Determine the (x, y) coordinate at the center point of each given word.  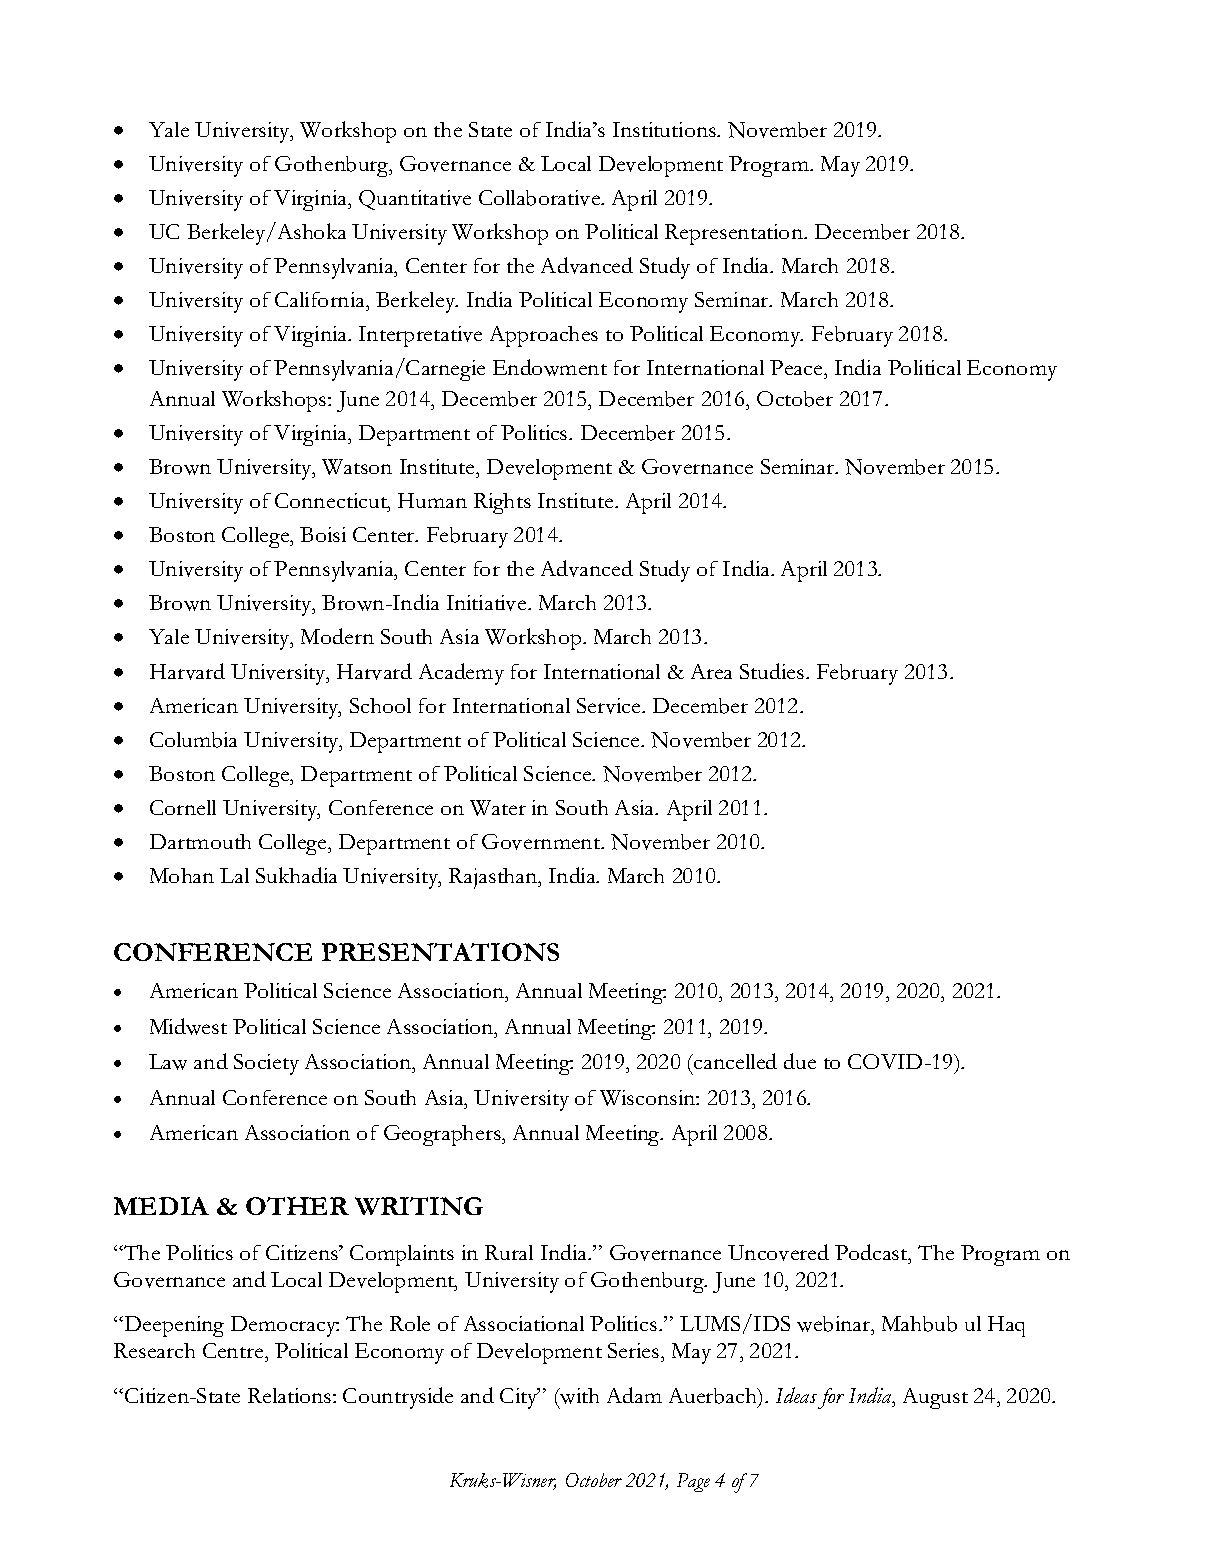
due (800, 1061)
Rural (509, 1252)
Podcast (872, 1254)
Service (610, 706)
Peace (797, 369)
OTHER (297, 1206)
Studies (772, 671)
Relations (289, 1395)
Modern (337, 636)
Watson (357, 467)
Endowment (550, 367)
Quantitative (415, 200)
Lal (234, 875)
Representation (735, 234)
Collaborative (541, 198)
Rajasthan (494, 878)
